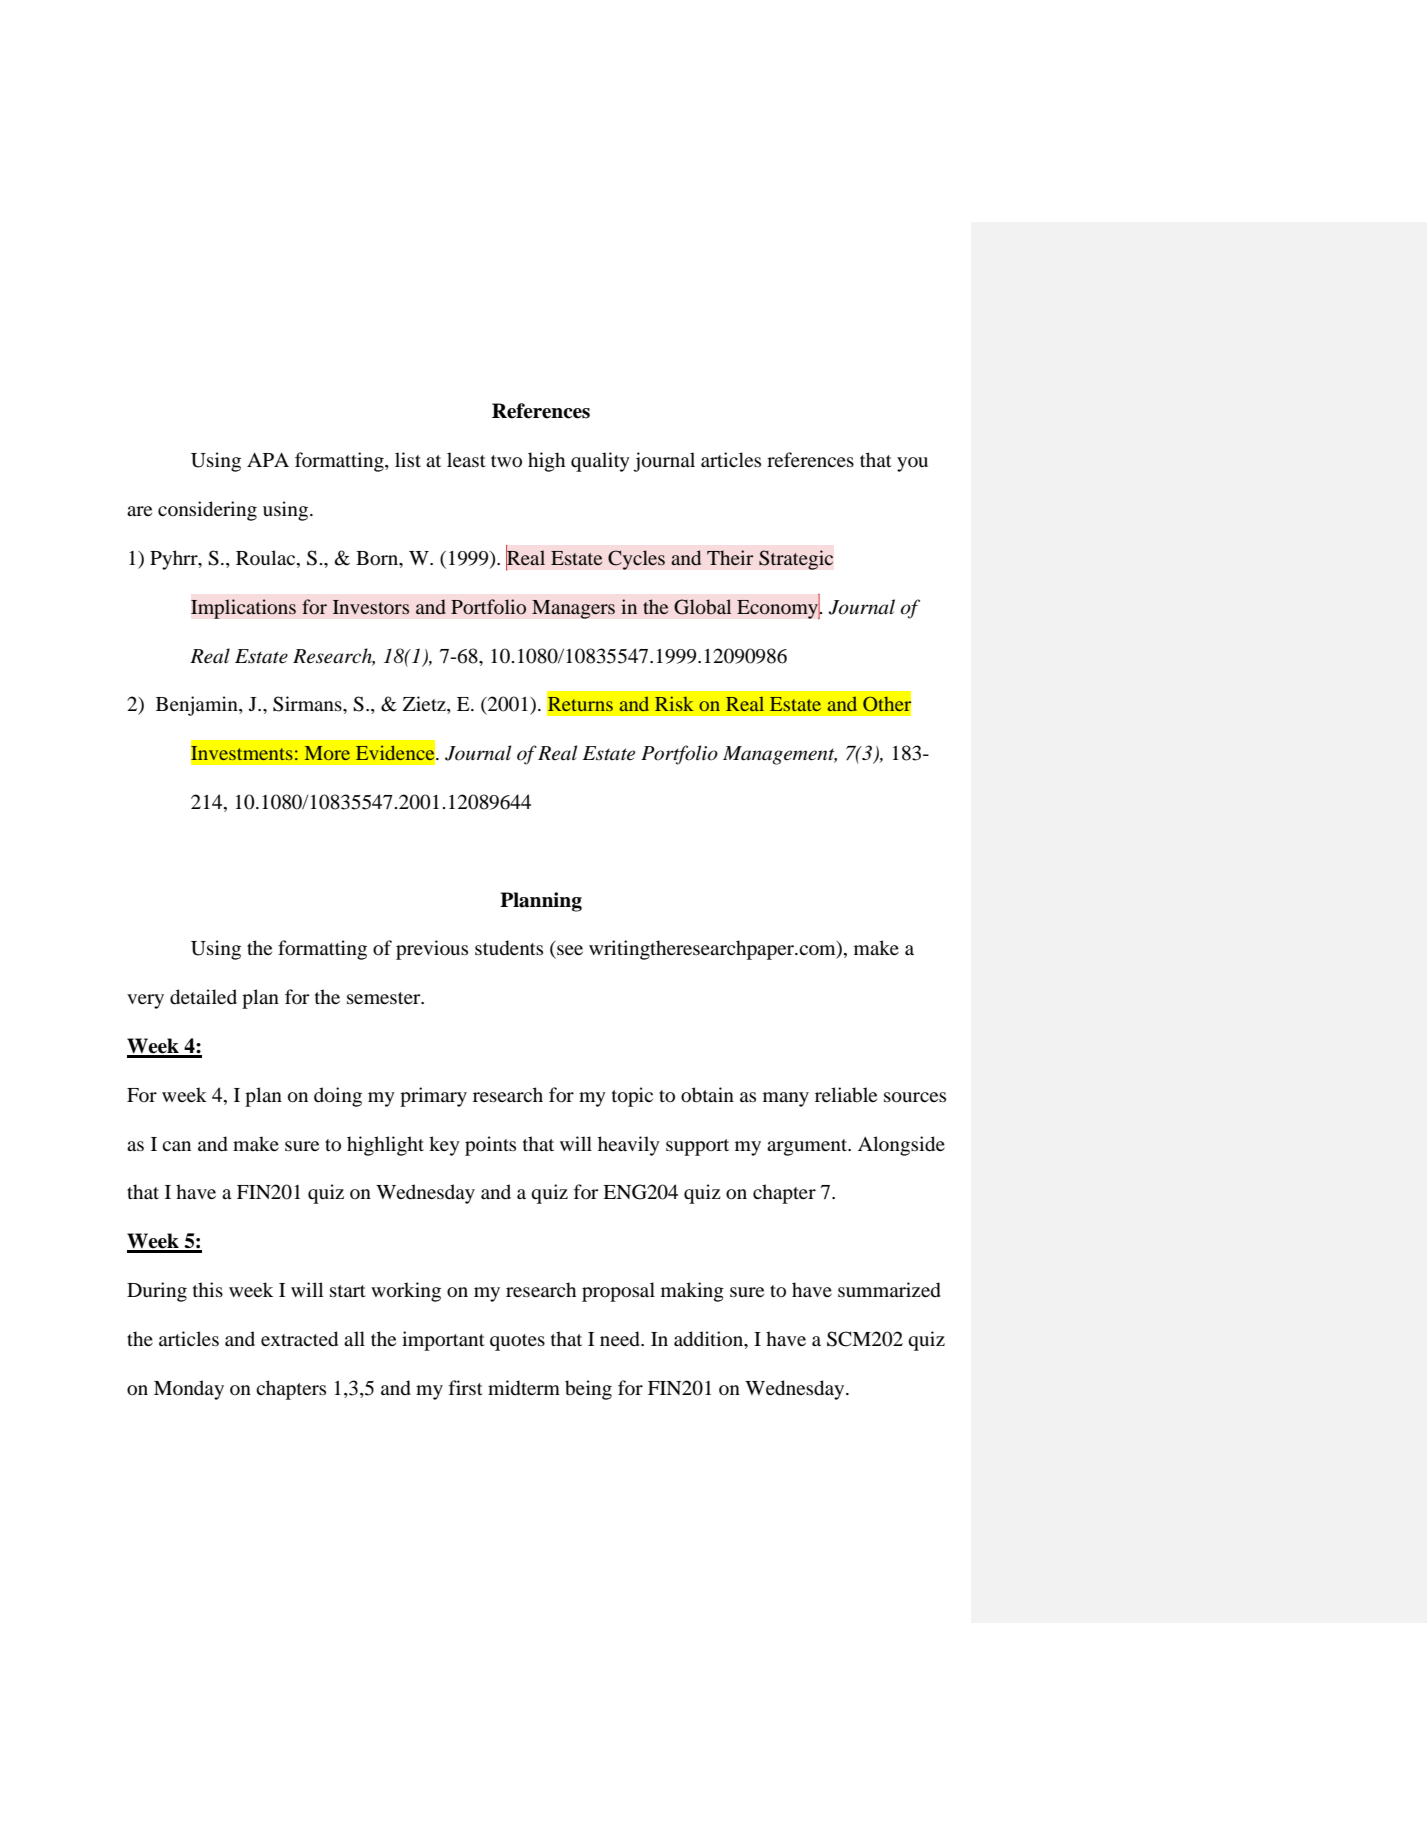 Image resolution: width=1427 pixels, height=1847 pixels. Describe the element at coordinates (490, 1146) in the screenshot. I see `points` at that location.
